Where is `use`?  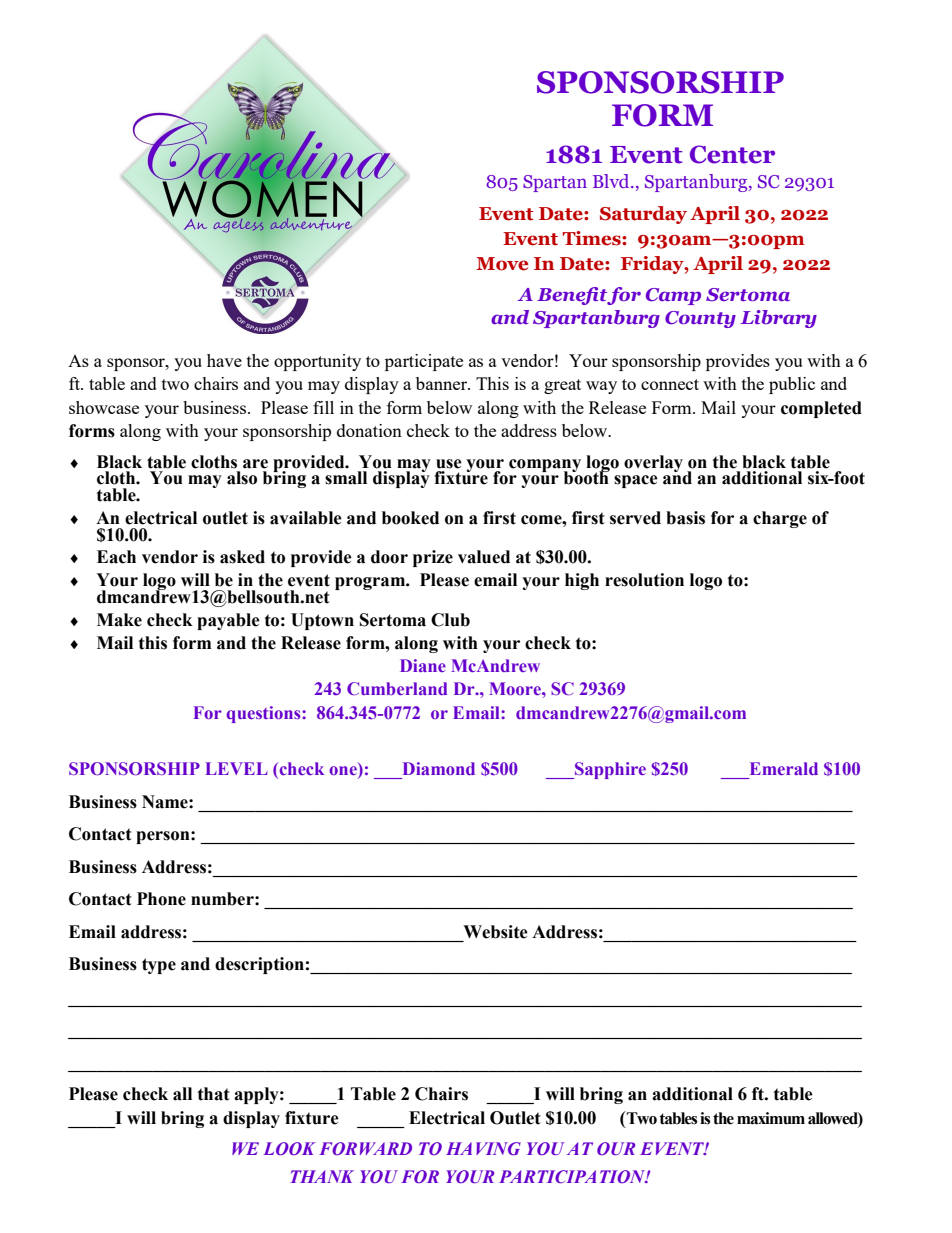 use is located at coordinates (449, 464).
